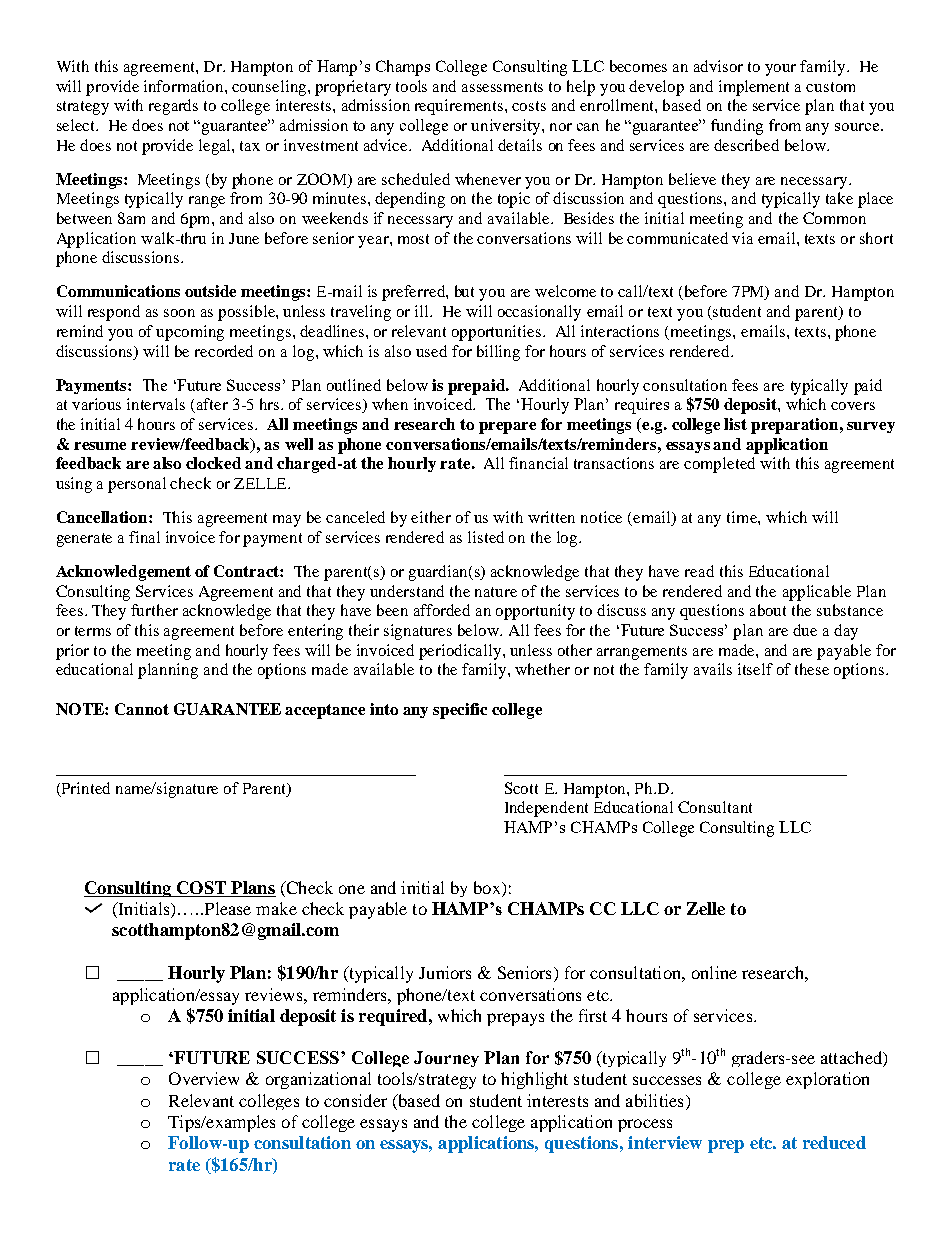 The height and width of the image is (1233, 952). Describe the element at coordinates (460, 711) in the image. I see `specific` at that location.
